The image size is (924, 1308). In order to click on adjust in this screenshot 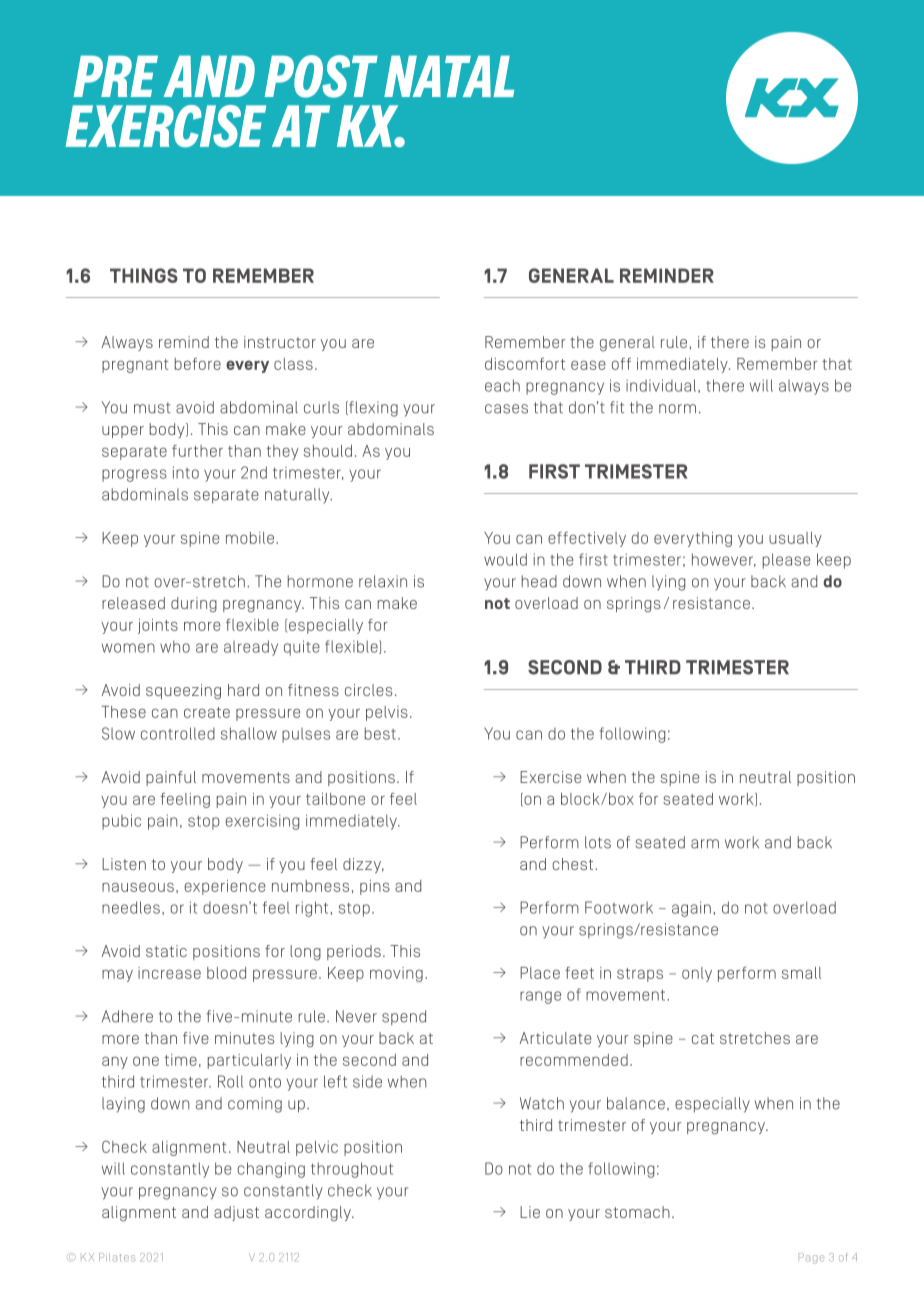, I will do `click(236, 1213)`.
